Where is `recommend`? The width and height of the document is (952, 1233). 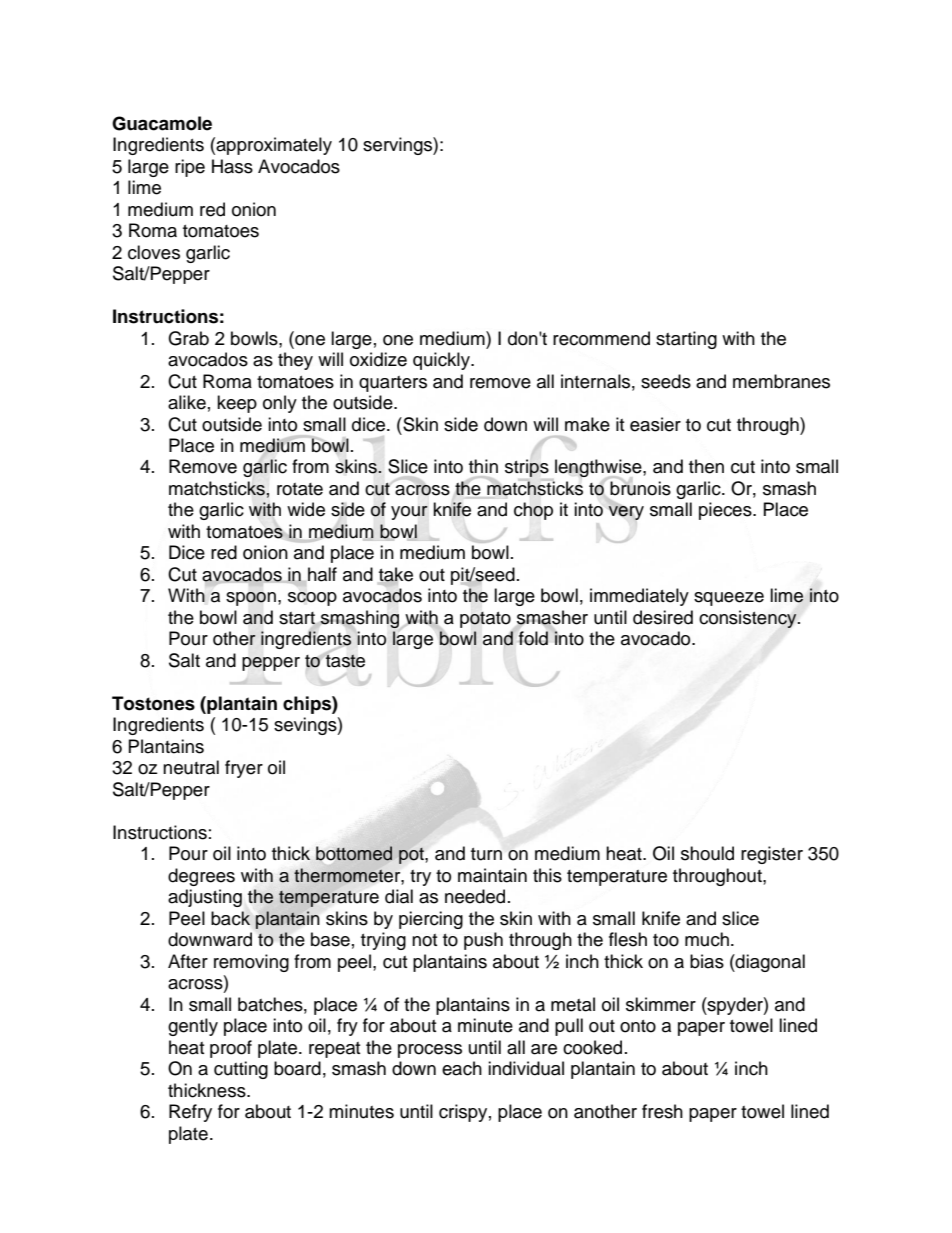
recommend is located at coordinates (601, 338).
